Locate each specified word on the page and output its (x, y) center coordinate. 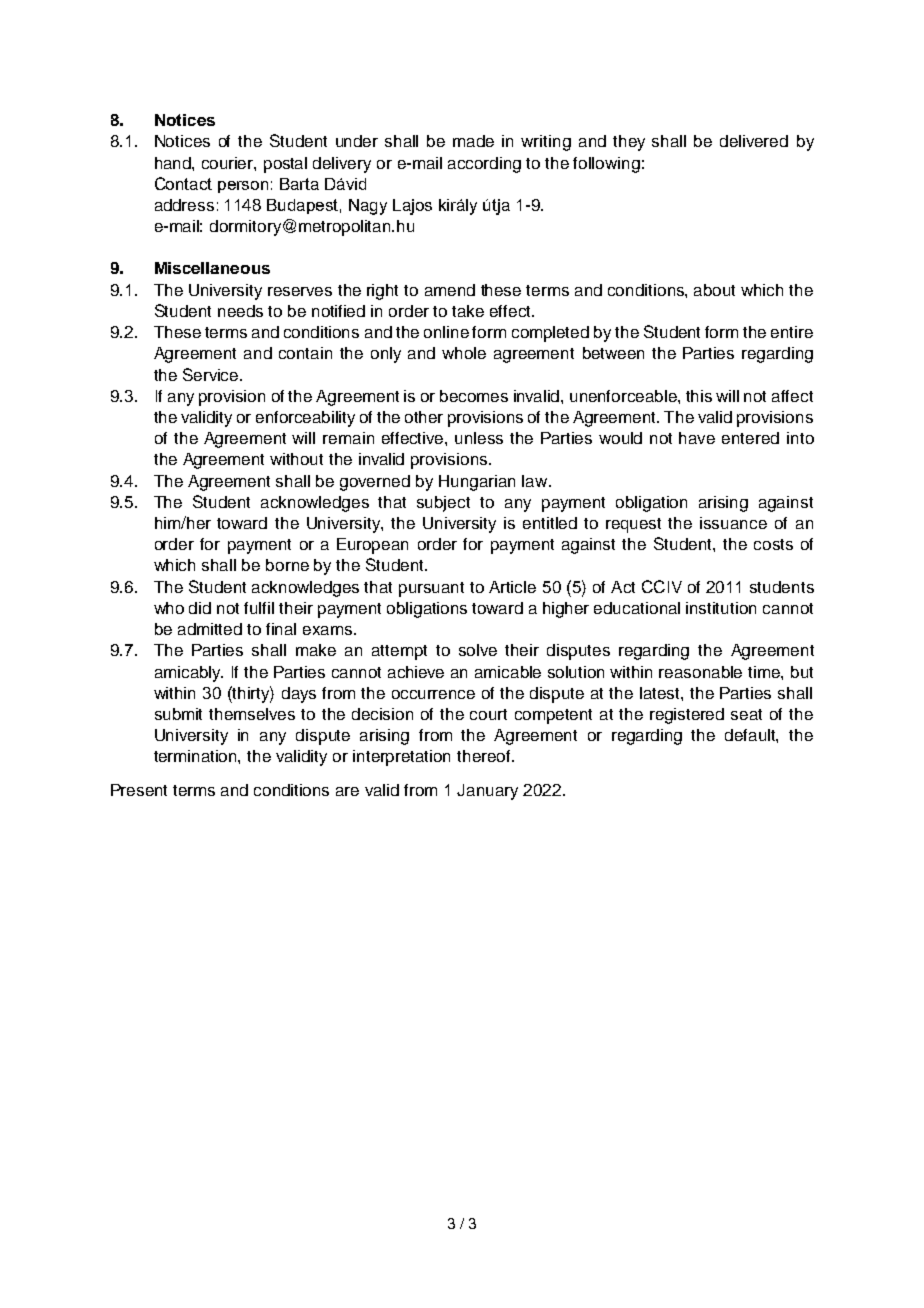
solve (478, 650)
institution (721, 608)
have (697, 438)
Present (139, 790)
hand (174, 163)
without (296, 459)
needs (240, 311)
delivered (754, 141)
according (484, 165)
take (468, 311)
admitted (210, 629)
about (714, 290)
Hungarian (477, 483)
